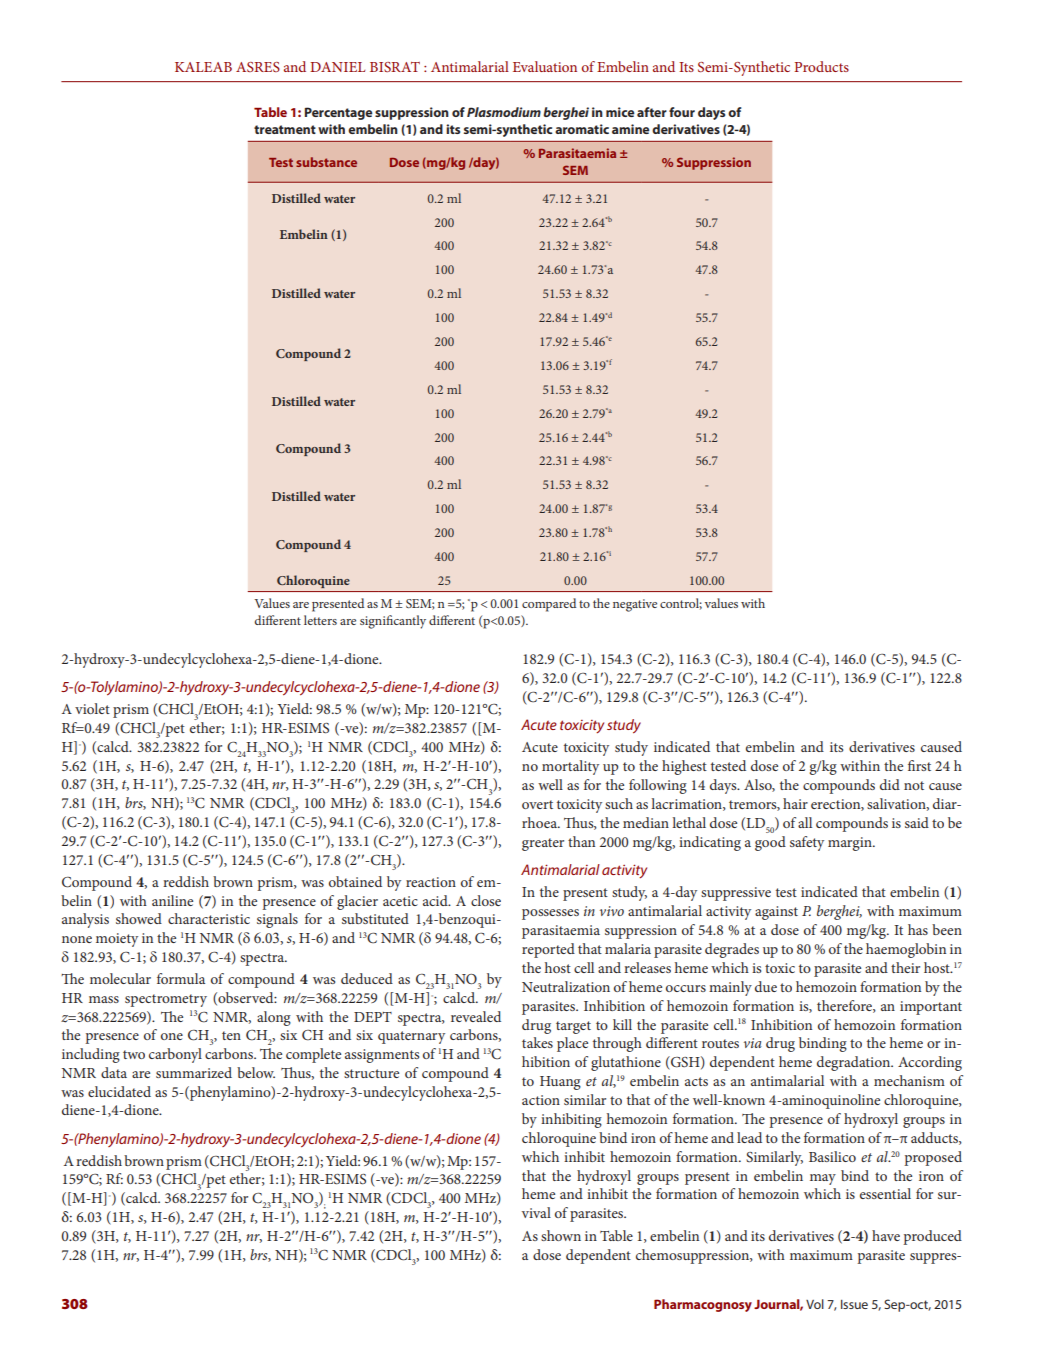 This image has width=1044, height=1351. I want to click on margin, so click(851, 844).
